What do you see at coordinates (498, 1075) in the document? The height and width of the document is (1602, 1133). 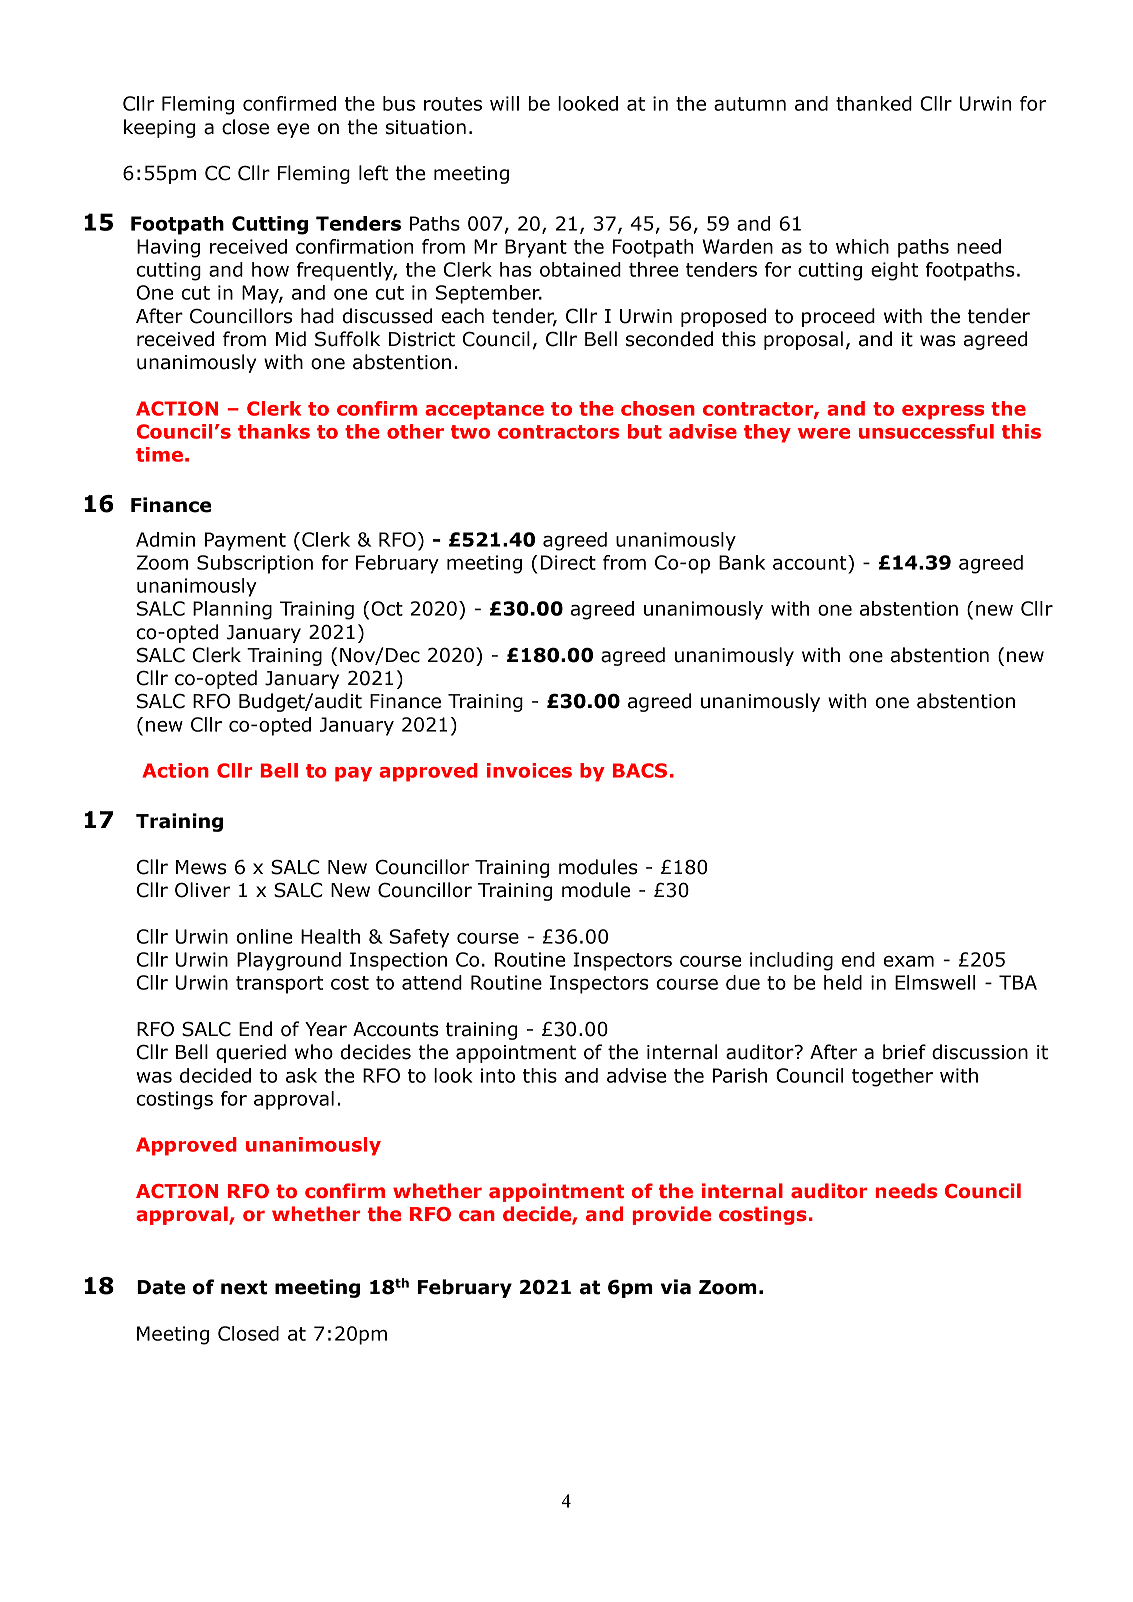 I see `into` at bounding box center [498, 1075].
